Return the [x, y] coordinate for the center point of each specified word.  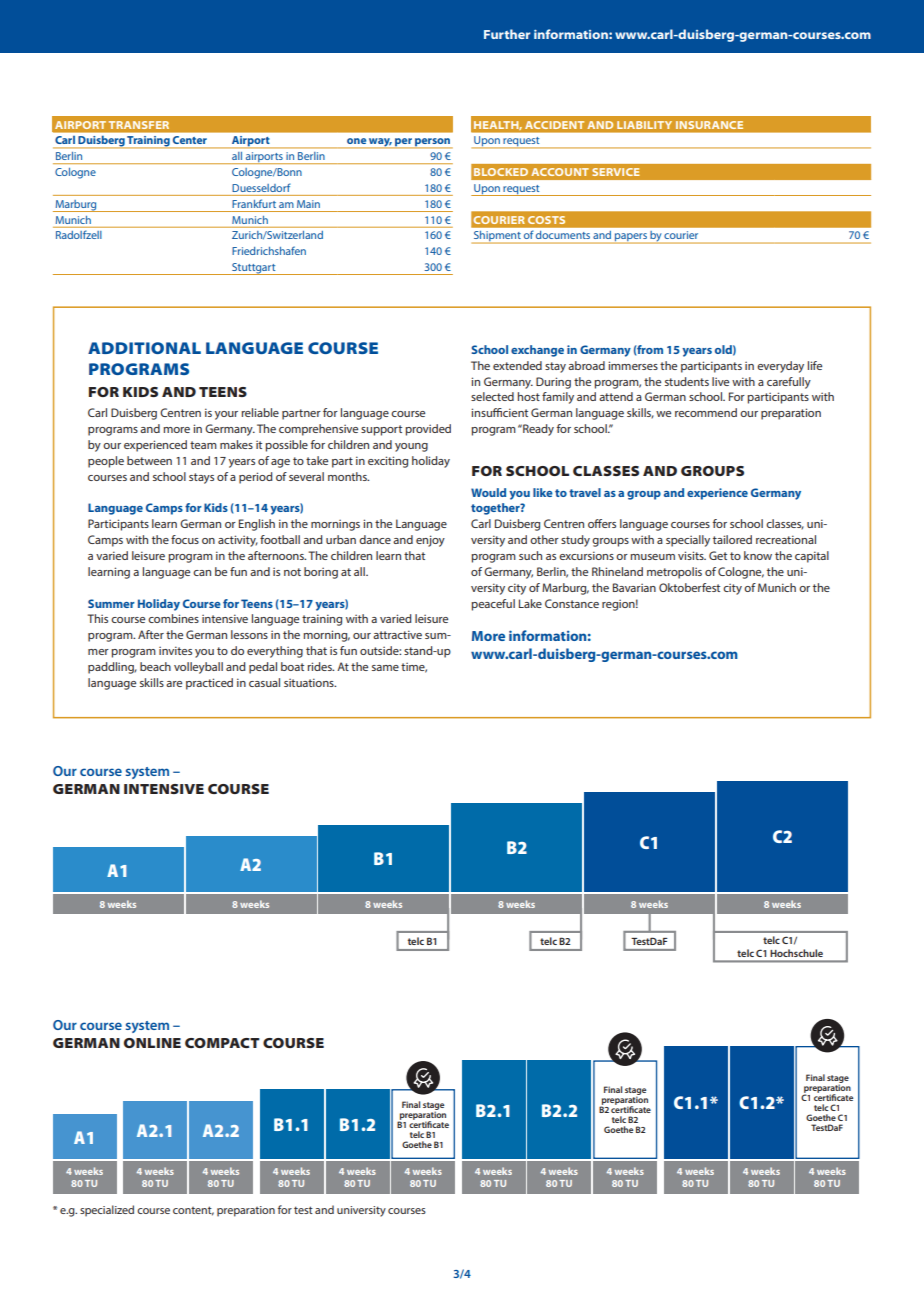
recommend [706, 412]
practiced [209, 684]
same [385, 668]
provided [428, 430]
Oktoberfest [689, 587]
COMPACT [222, 1043]
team [203, 445]
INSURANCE [709, 125]
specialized [107, 1211]
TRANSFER [139, 125]
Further [507, 34]
